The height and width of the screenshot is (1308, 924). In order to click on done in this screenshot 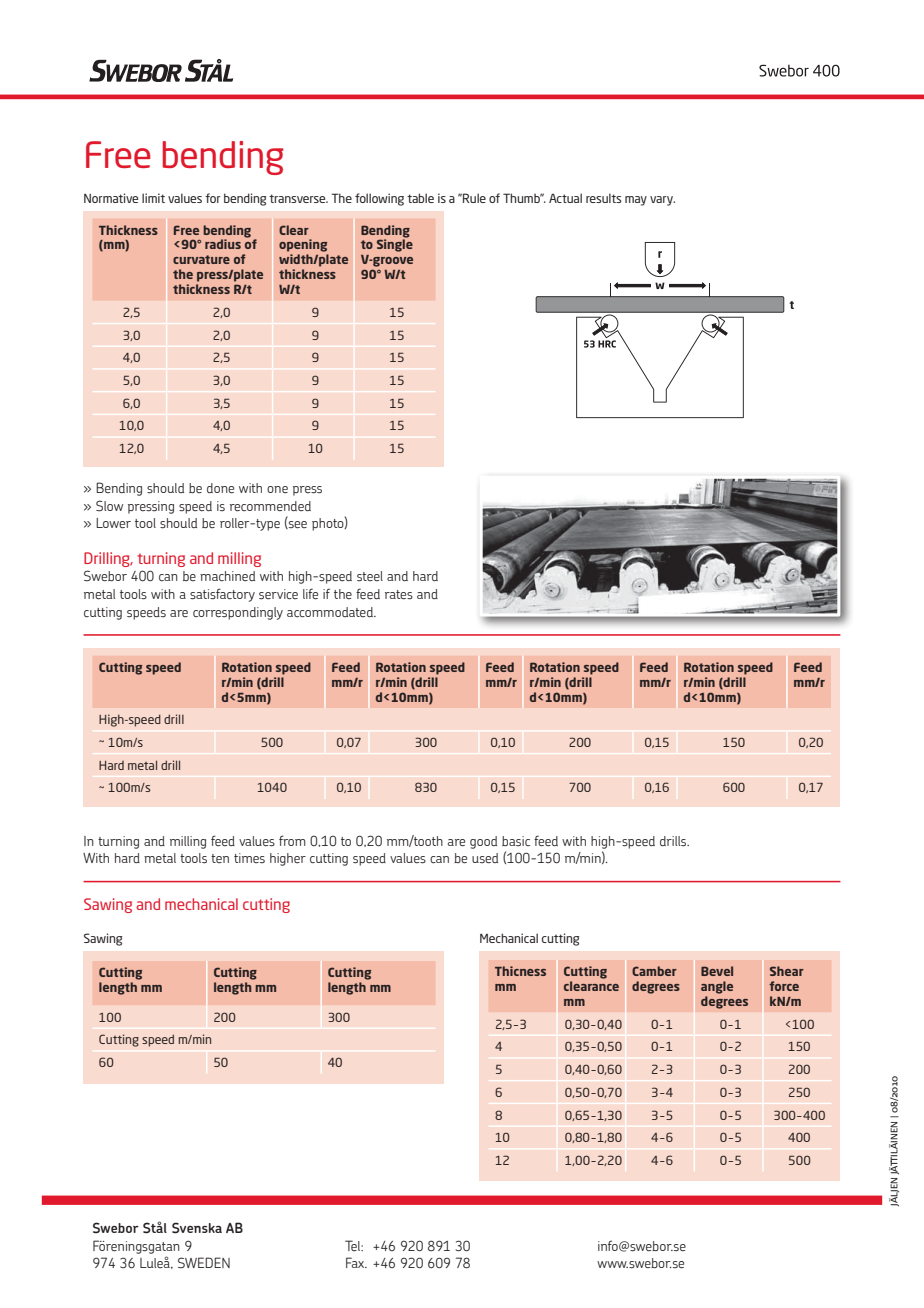, I will do `click(220, 488)`.
